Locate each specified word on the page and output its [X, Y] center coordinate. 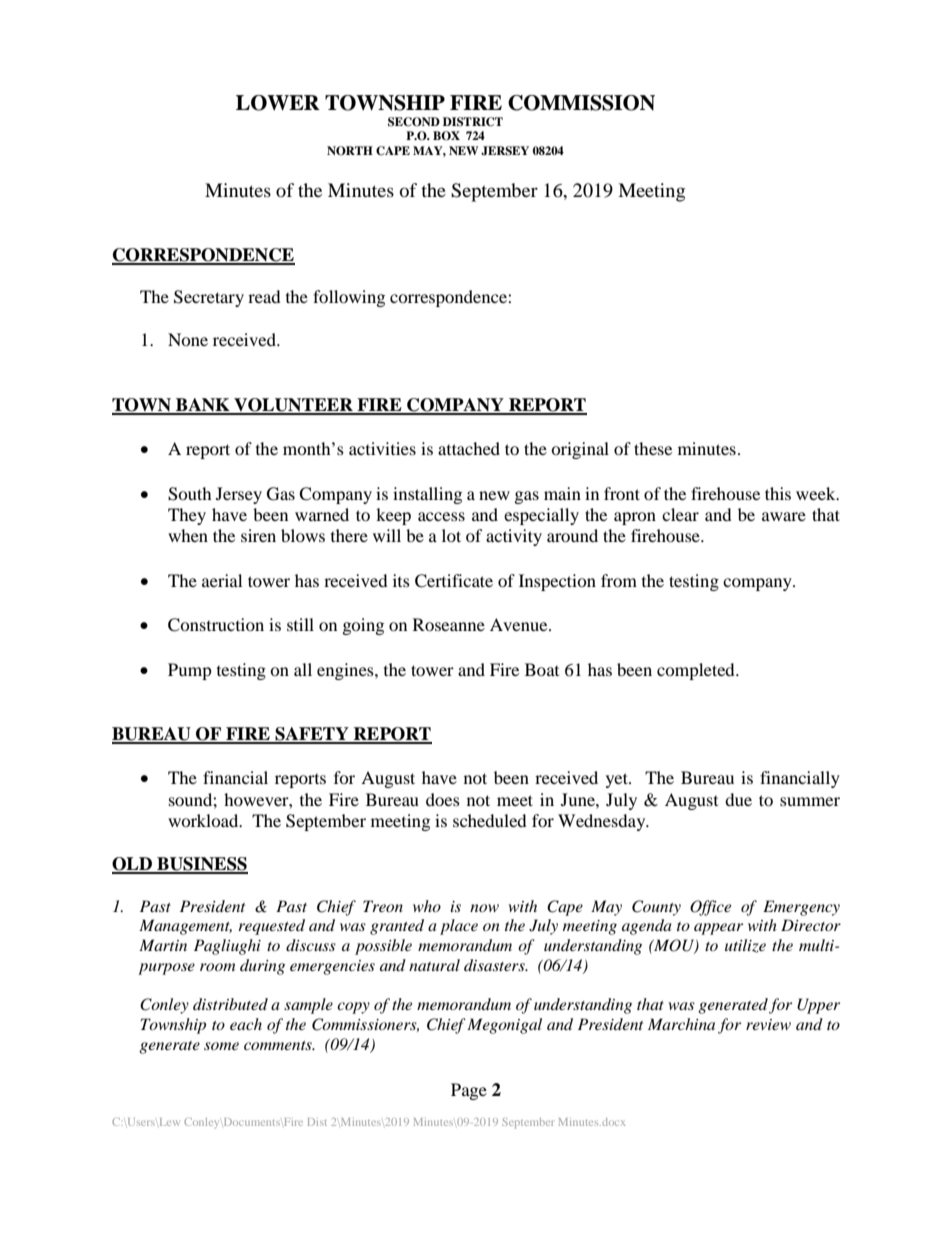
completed [697, 671]
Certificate [454, 581]
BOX [446, 136]
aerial [222, 580]
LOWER [278, 103]
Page [469, 1091]
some [221, 1046]
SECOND [414, 122]
